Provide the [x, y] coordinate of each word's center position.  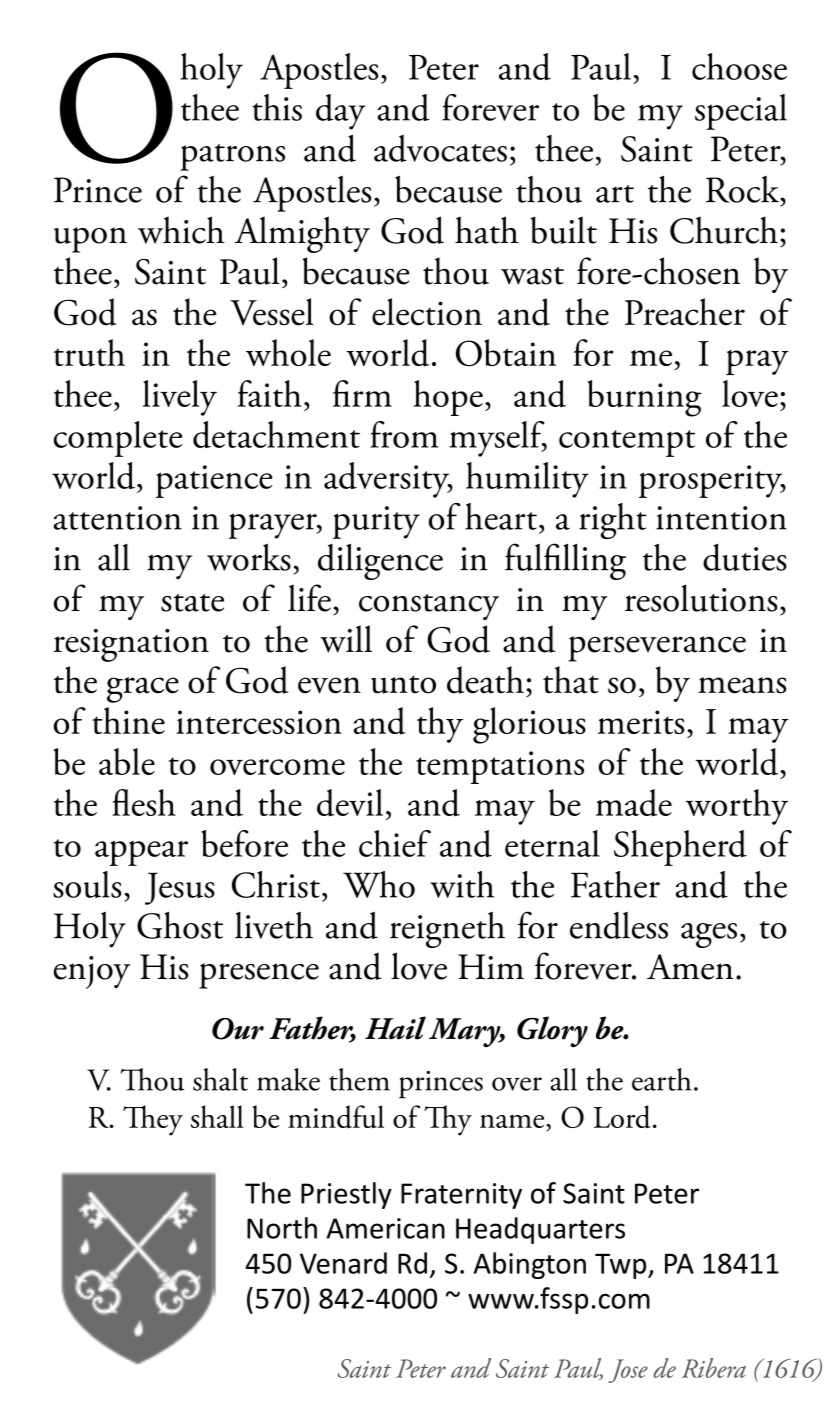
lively [180, 398]
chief [395, 843]
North [282, 1228]
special [741, 112]
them [359, 1079]
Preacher [685, 312]
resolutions [701, 598]
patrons [232, 157]
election [427, 312]
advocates [440, 148]
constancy [429, 607]
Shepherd [680, 848]
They [153, 1120]
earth [662, 1079]
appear [141, 853]
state [192, 603]
